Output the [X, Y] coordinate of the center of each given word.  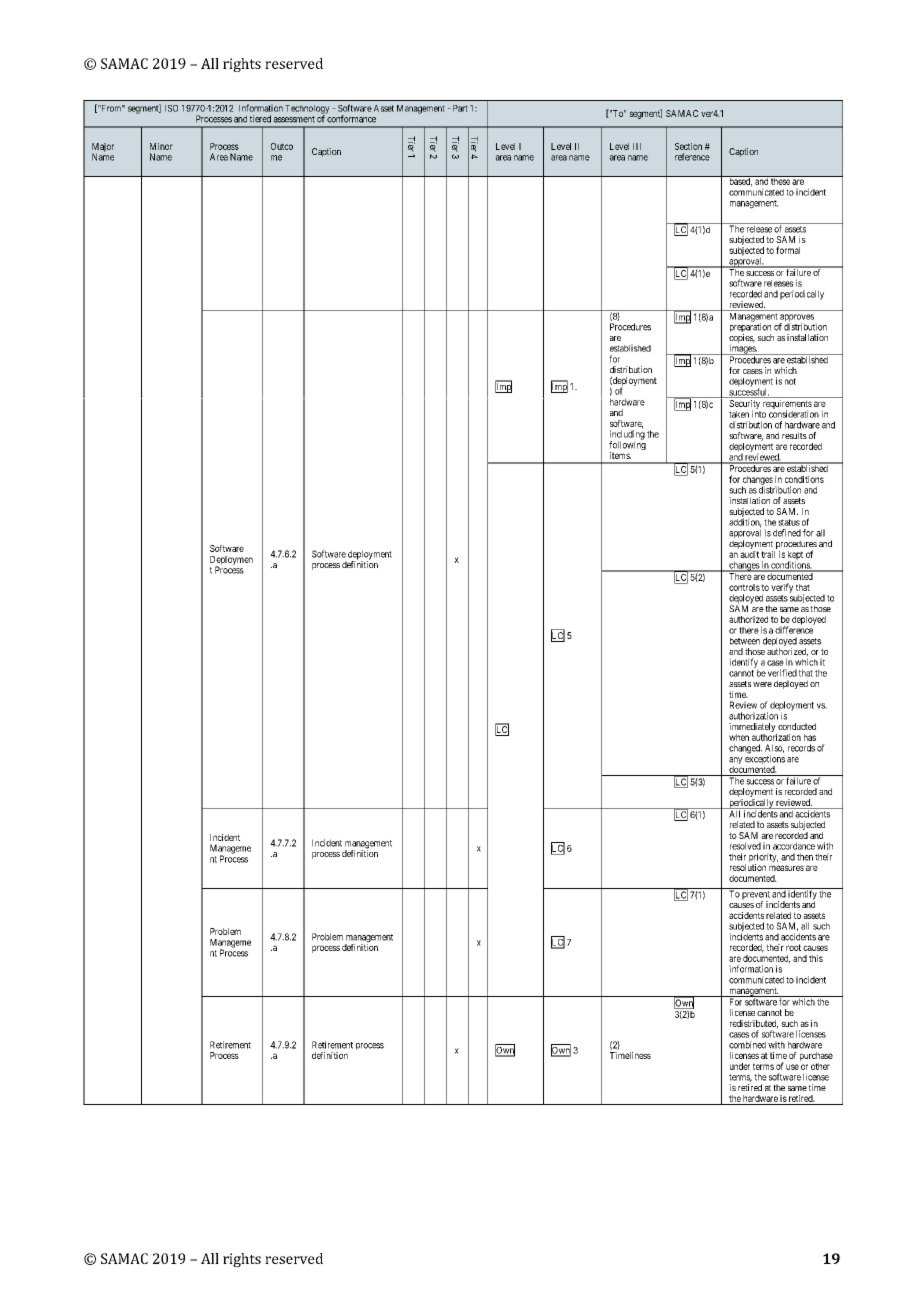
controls [744, 587]
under [740, 1066]
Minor [161, 146]
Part [459, 108]
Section [688, 146]
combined [747, 1045]
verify [782, 588]
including [627, 436]
